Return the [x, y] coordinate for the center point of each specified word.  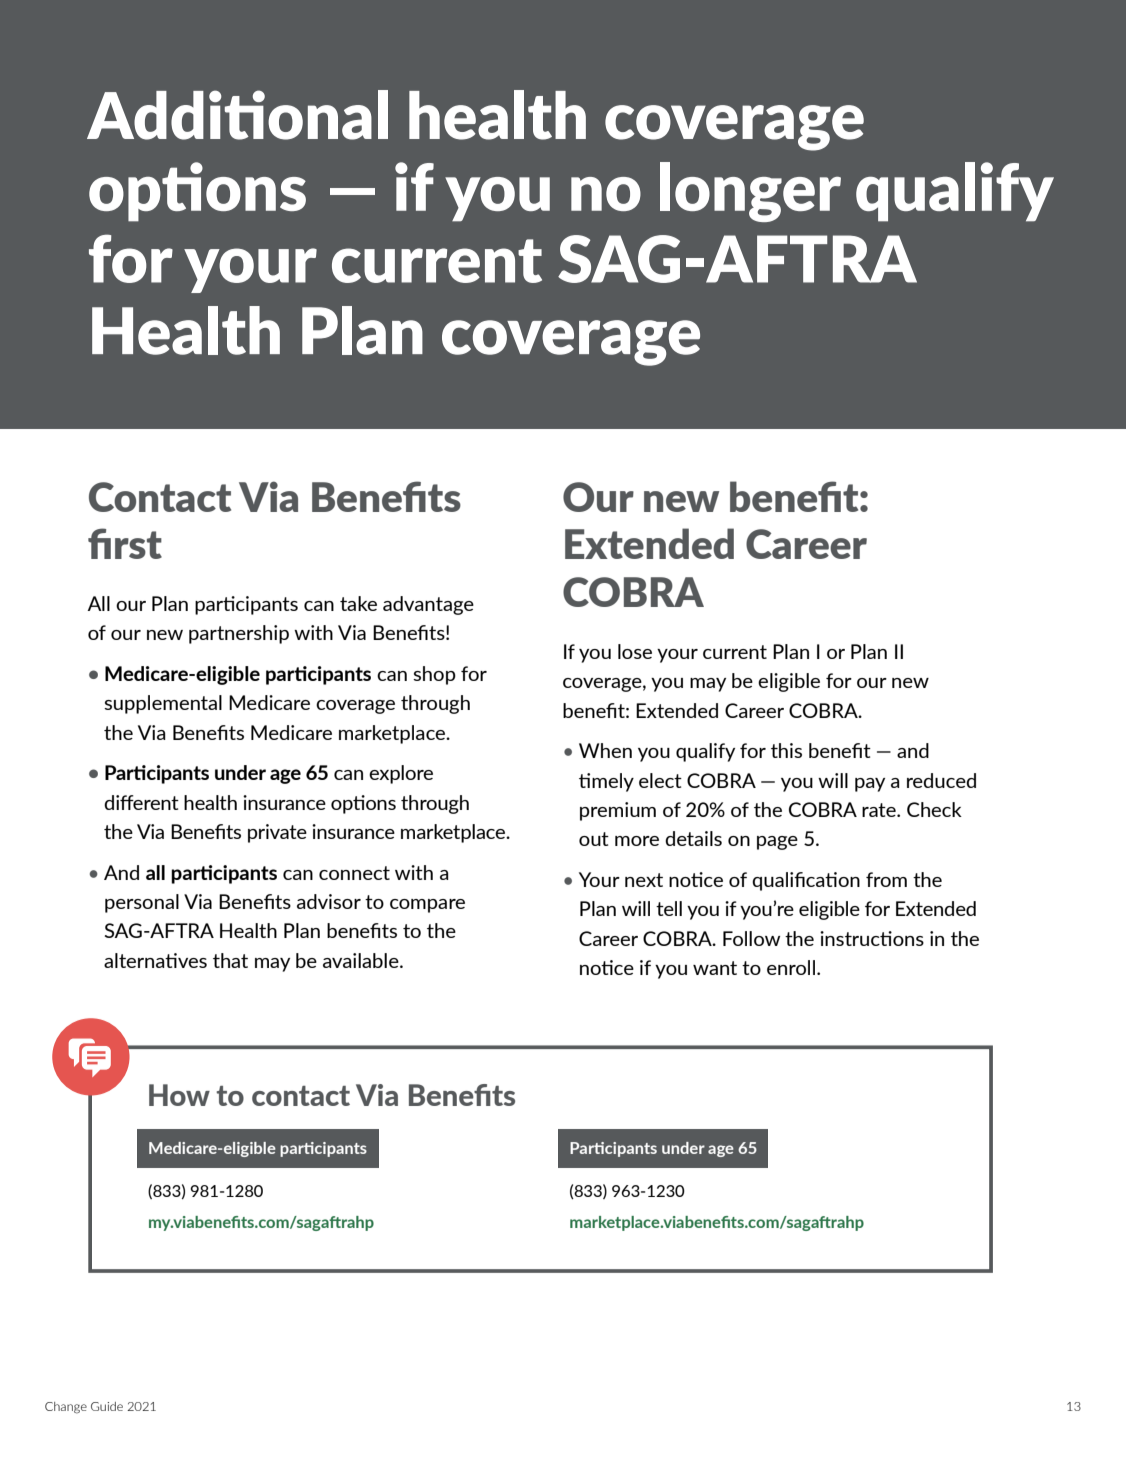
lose [635, 651]
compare [427, 906]
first [125, 543]
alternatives [155, 960]
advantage [428, 605]
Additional [237, 115]
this [786, 750]
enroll [791, 967]
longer [750, 192]
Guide [107, 1406]
